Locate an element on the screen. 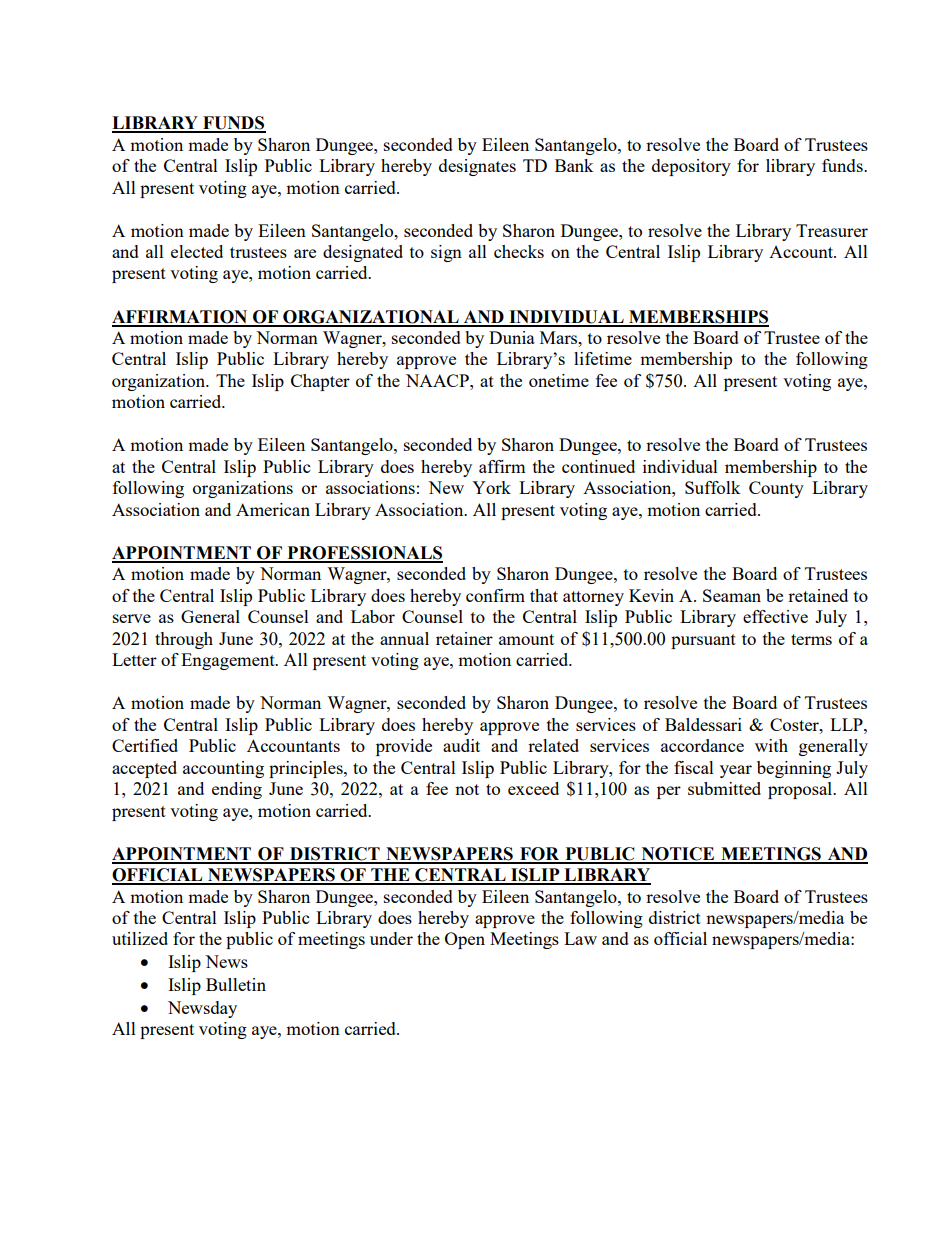  elected is located at coordinates (197, 251).
